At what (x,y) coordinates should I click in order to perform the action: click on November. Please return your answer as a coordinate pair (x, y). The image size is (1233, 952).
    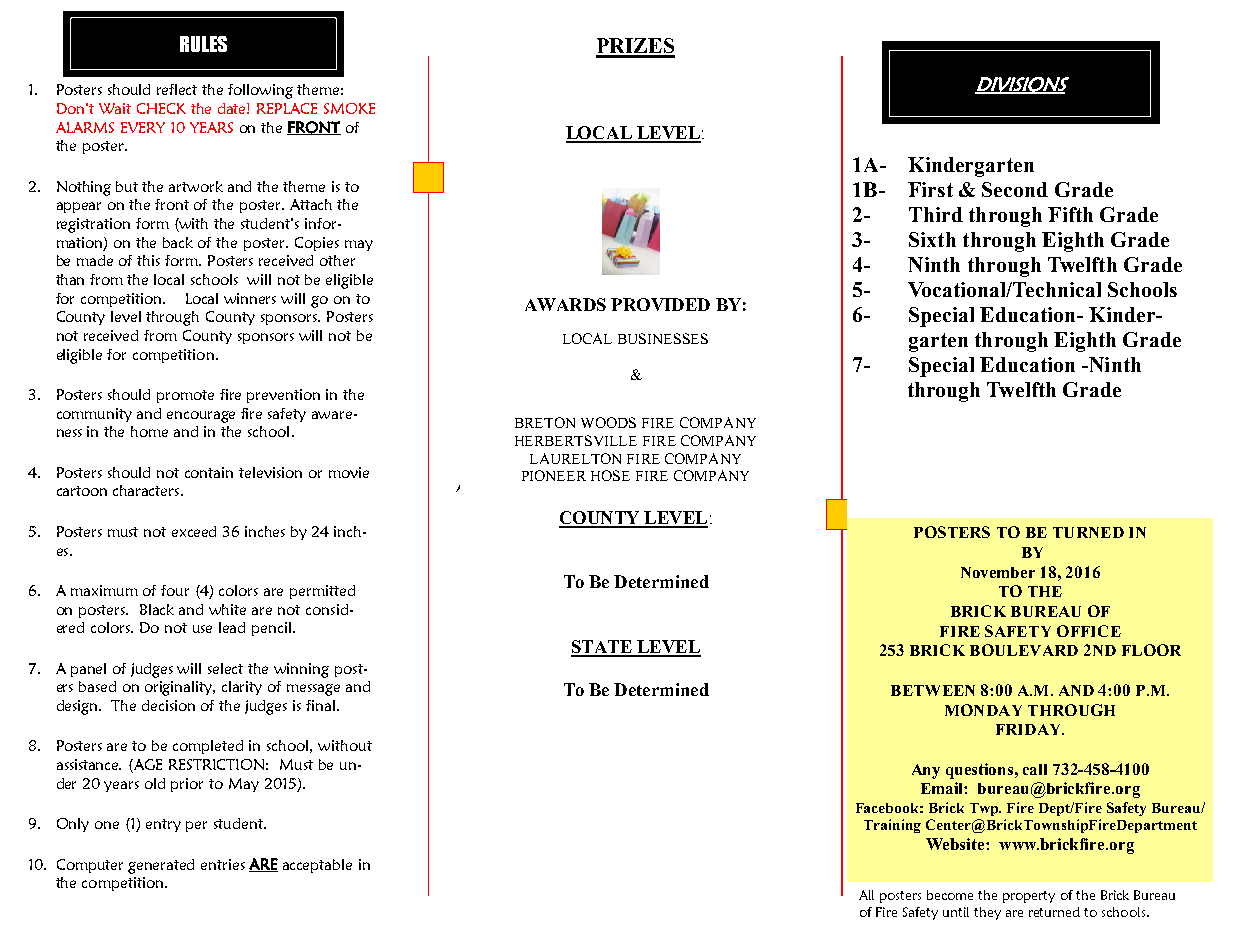
    Looking at the image, I should click on (998, 572).
